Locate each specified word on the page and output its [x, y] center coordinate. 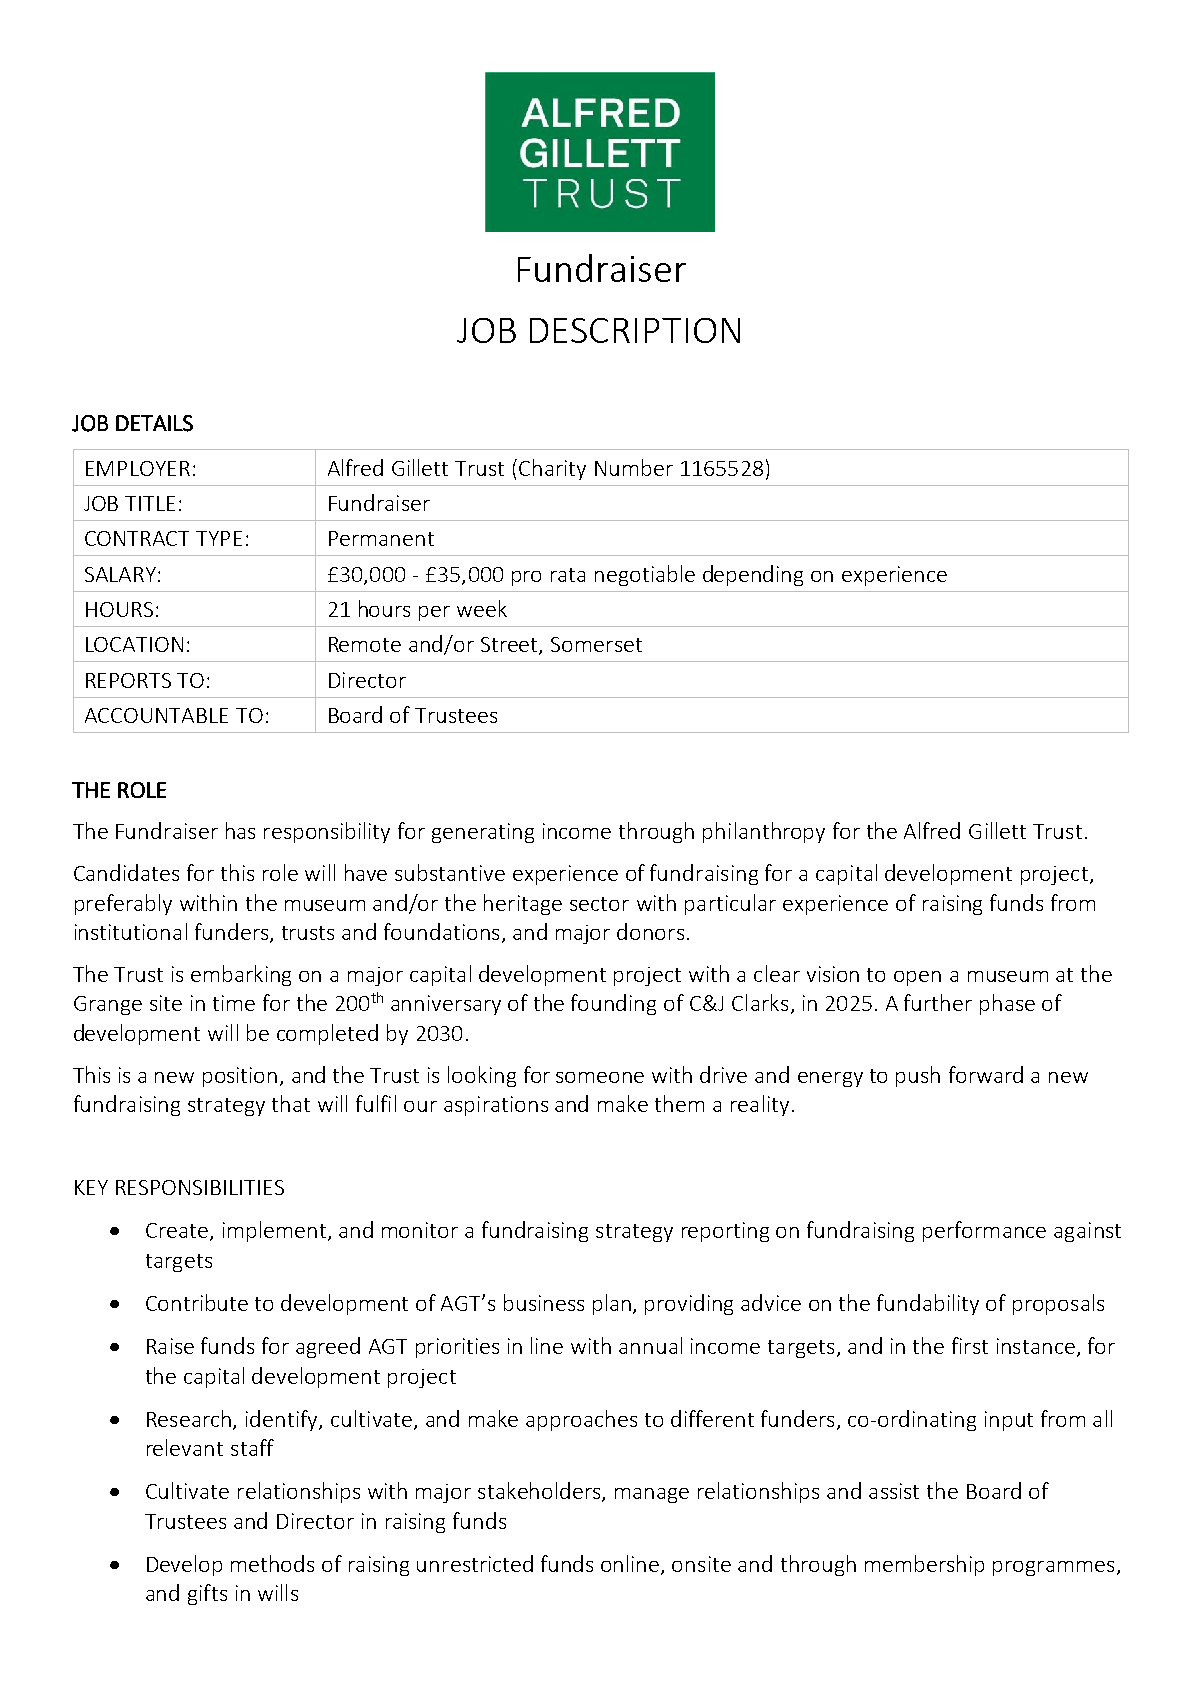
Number [634, 467]
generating [483, 833]
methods [272, 1563]
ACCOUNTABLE [156, 715]
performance [984, 1231]
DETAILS [154, 423]
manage [652, 1495]
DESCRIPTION [635, 330]
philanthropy [764, 832]
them [679, 1103]
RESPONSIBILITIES [200, 1187]
